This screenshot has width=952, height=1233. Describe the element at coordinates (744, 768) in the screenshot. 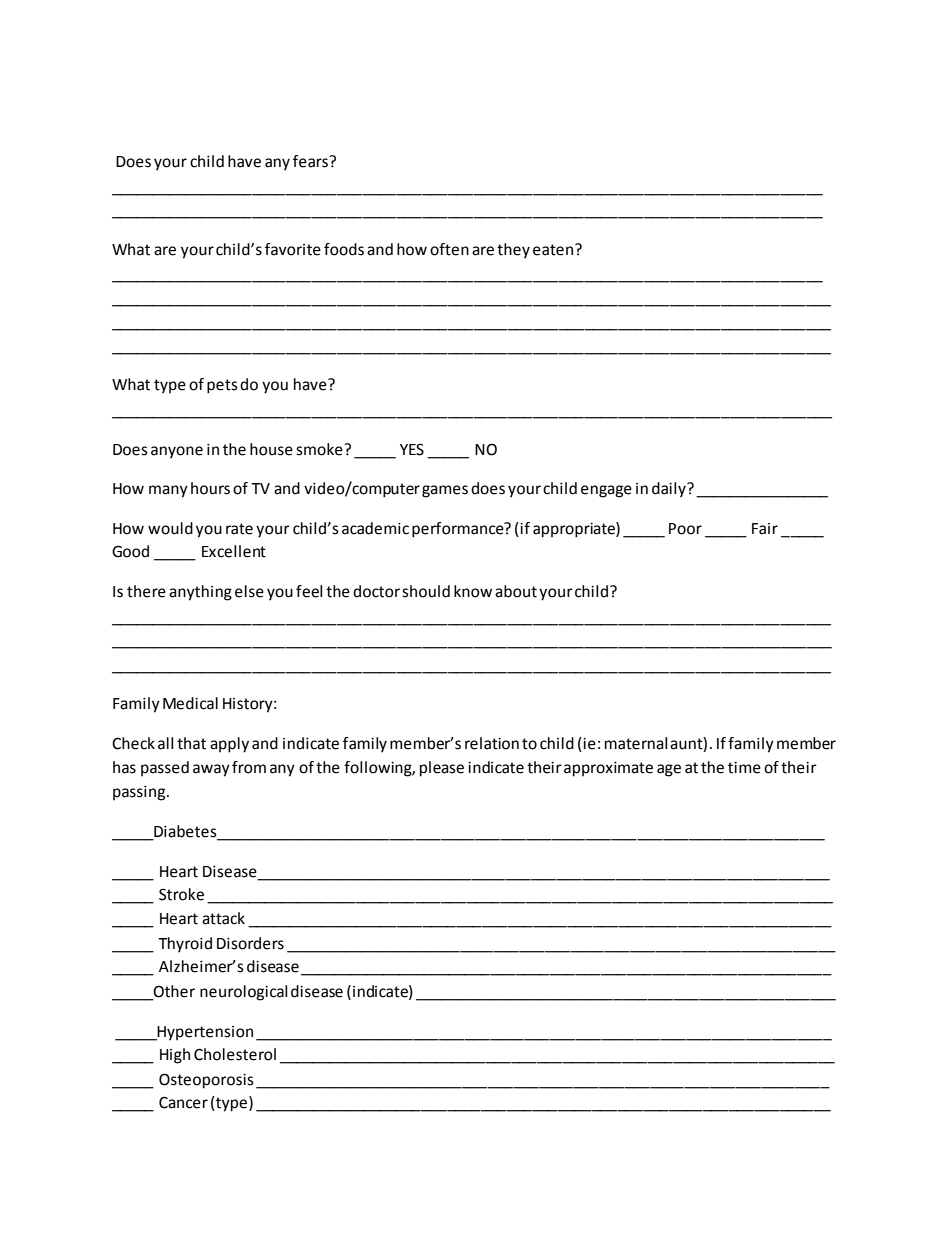

I see `time` at that location.
